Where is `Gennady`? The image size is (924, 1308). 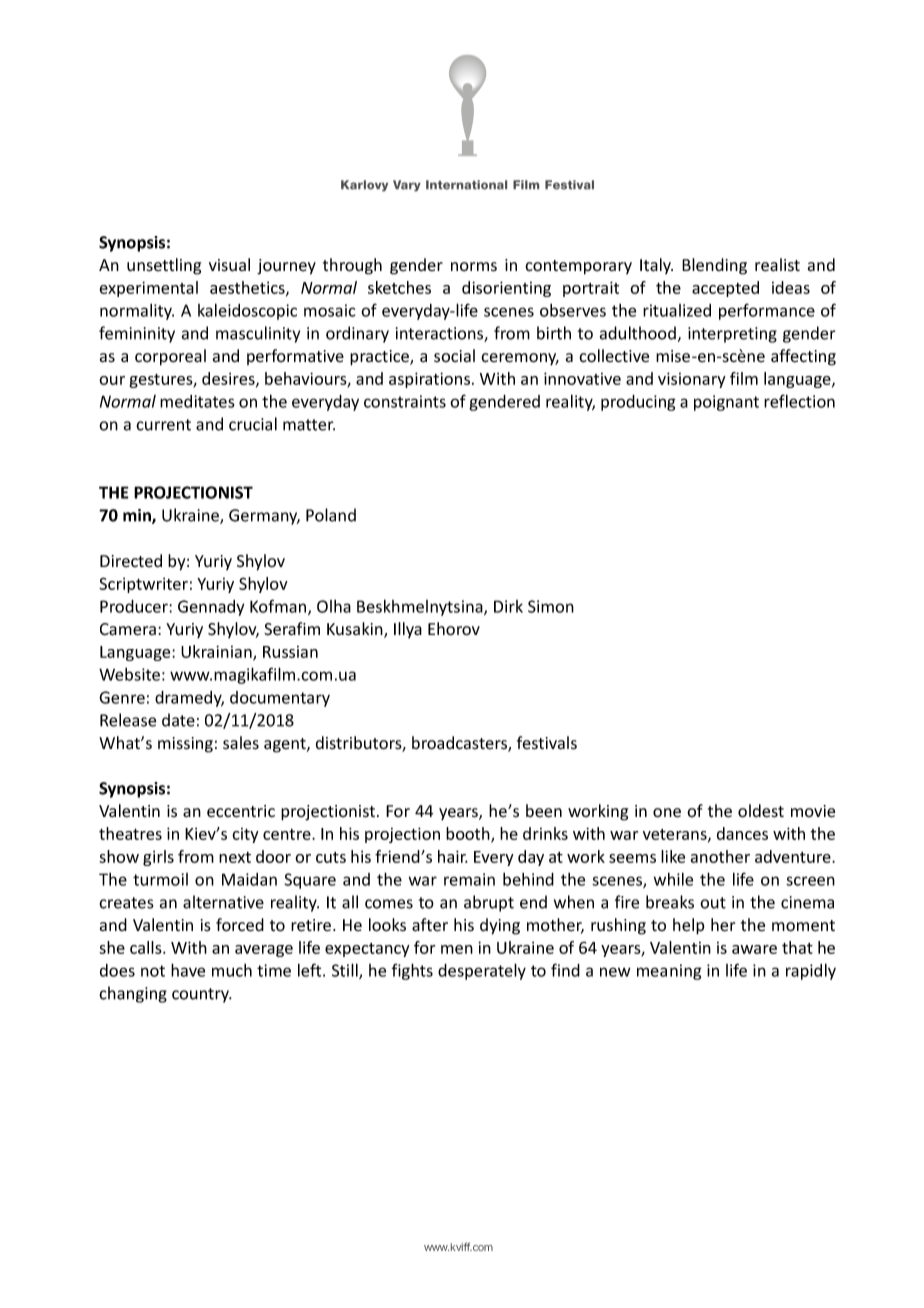
Gennady is located at coordinates (211, 608).
